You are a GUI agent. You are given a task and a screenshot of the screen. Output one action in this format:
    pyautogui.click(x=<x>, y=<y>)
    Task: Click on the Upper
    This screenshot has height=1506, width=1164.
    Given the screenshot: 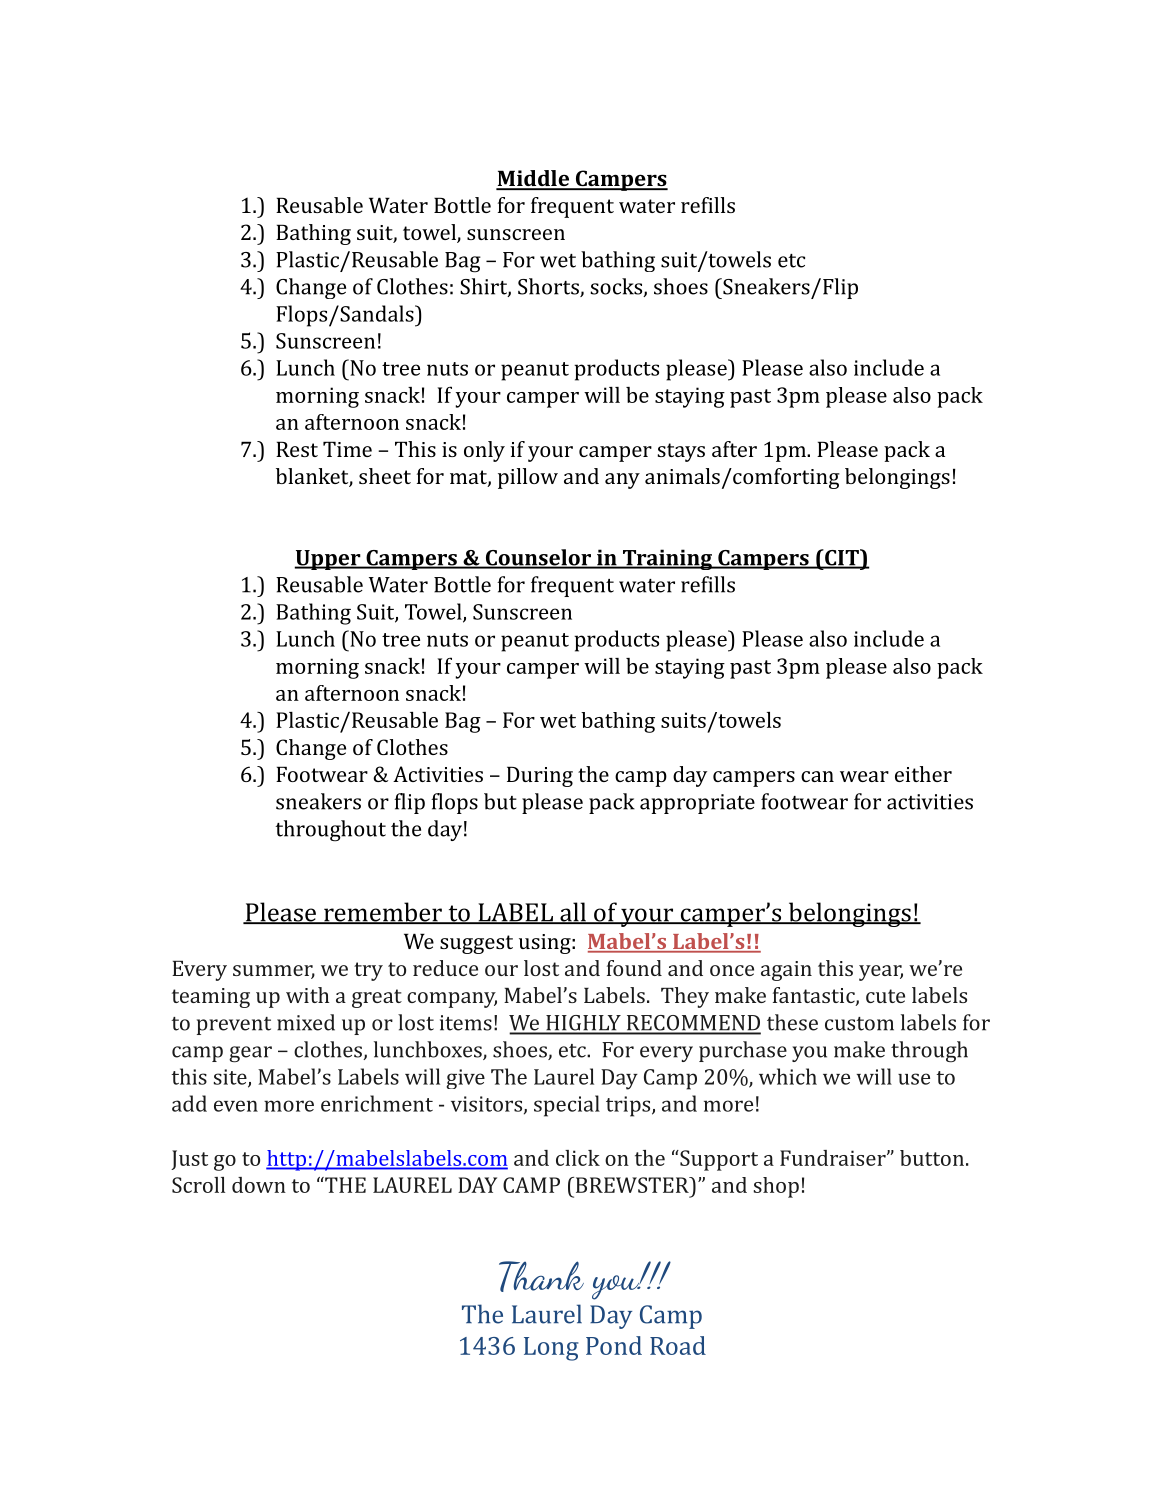 What is the action you would take?
    pyautogui.click(x=328, y=560)
